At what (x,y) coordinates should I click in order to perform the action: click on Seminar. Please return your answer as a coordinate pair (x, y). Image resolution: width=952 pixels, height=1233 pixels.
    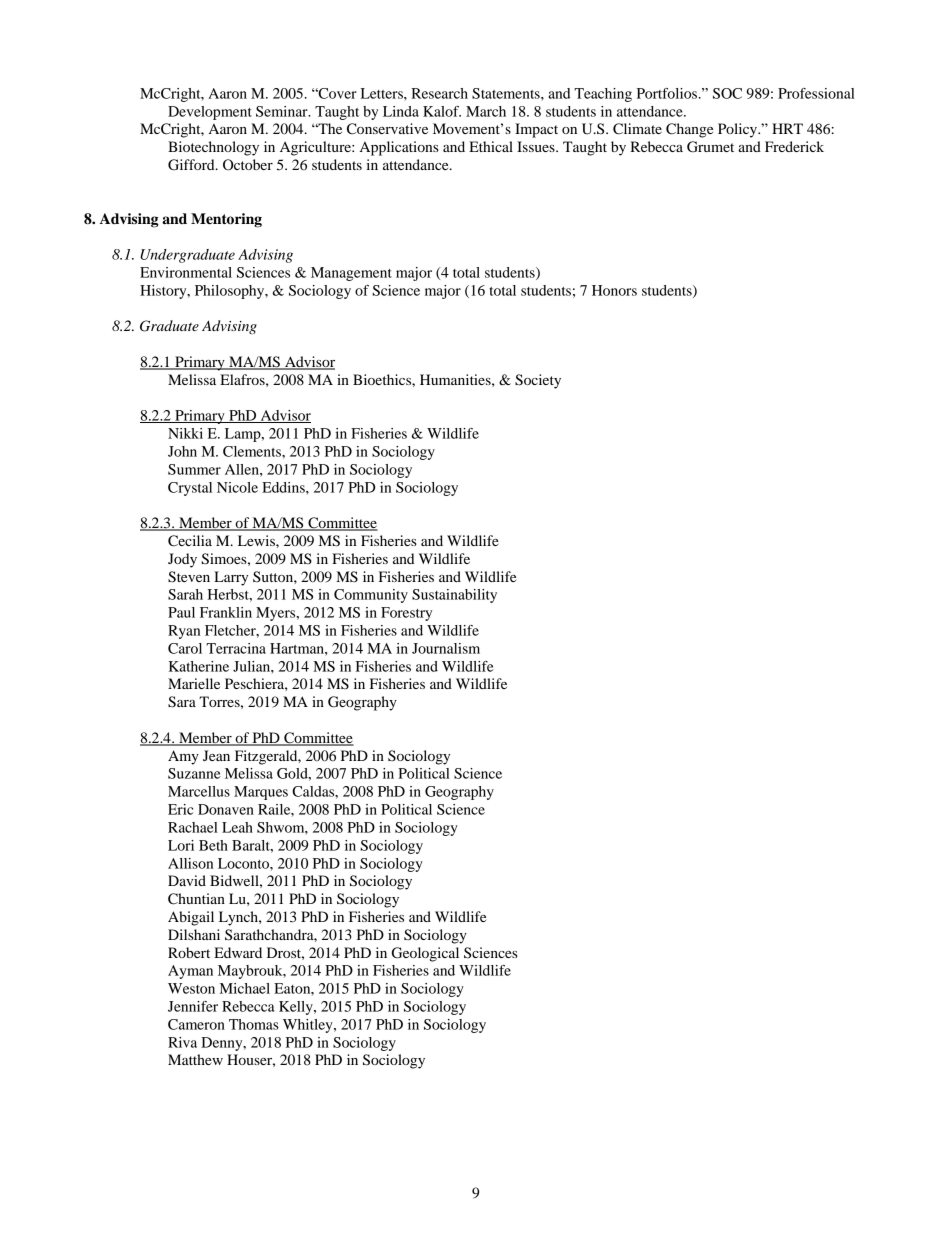
    Looking at the image, I should click on (283, 111).
